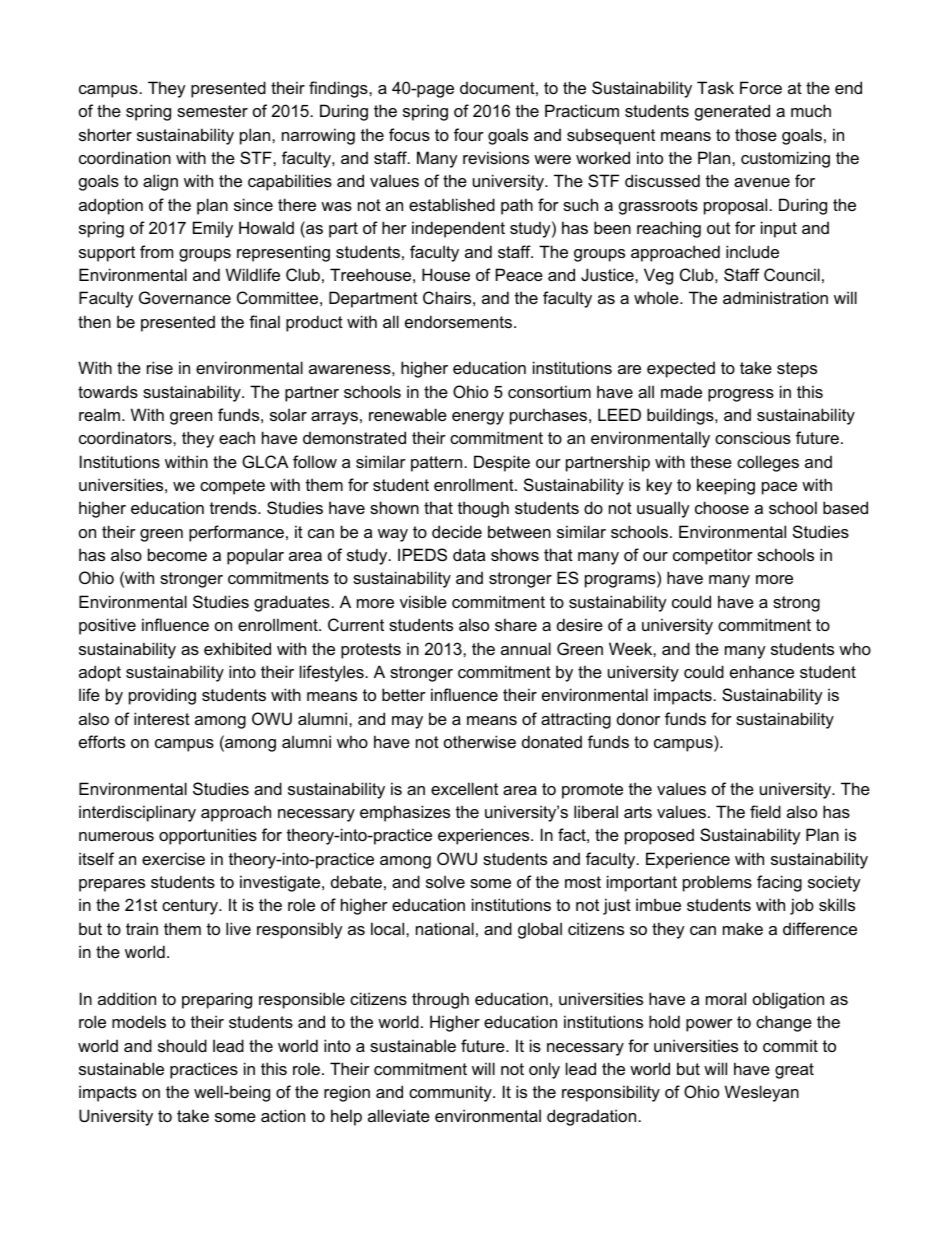 The image size is (952, 1233). What do you see at coordinates (713, 556) in the document?
I see `competitor` at bounding box center [713, 556].
